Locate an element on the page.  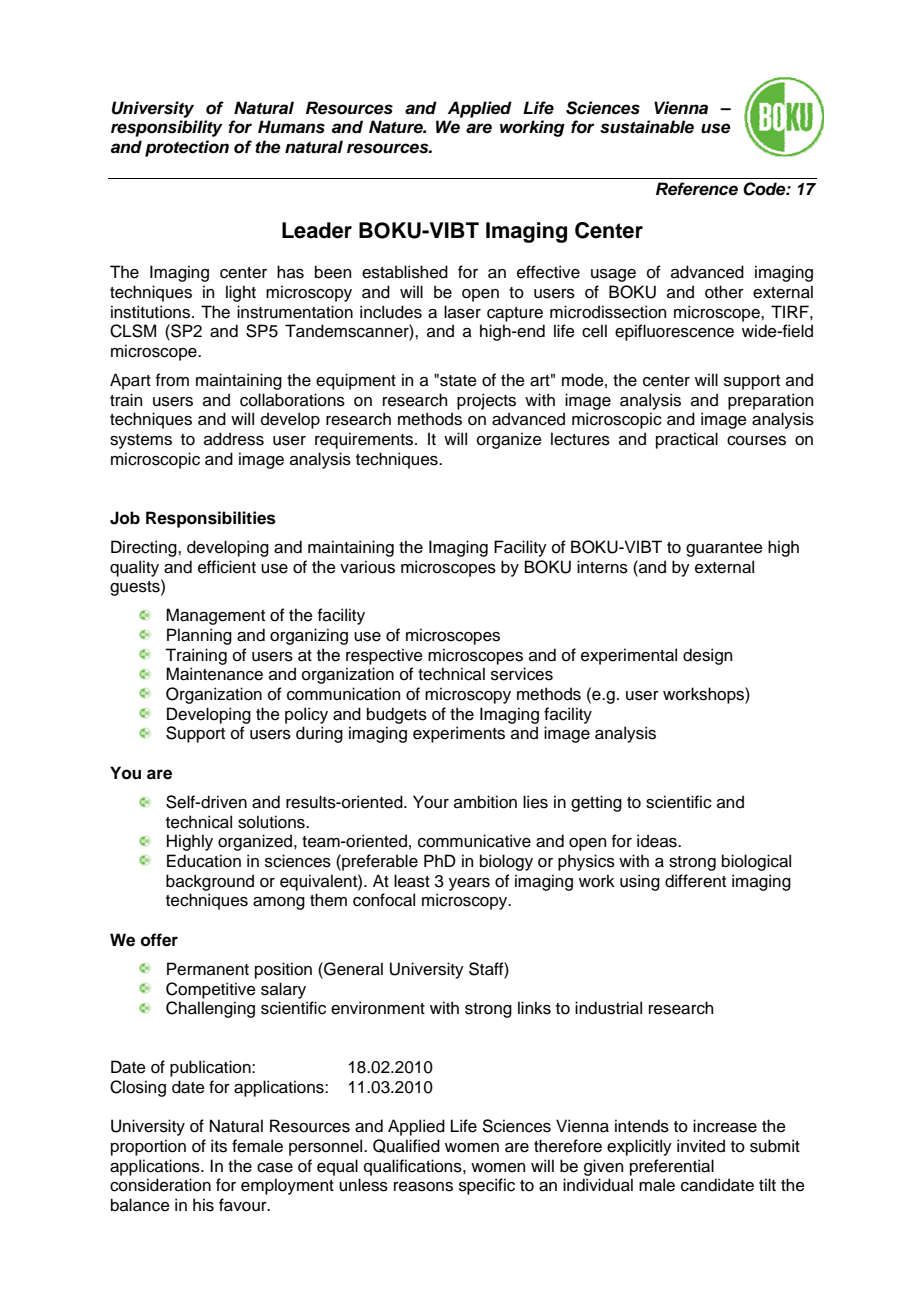
Reference is located at coordinates (697, 189).
